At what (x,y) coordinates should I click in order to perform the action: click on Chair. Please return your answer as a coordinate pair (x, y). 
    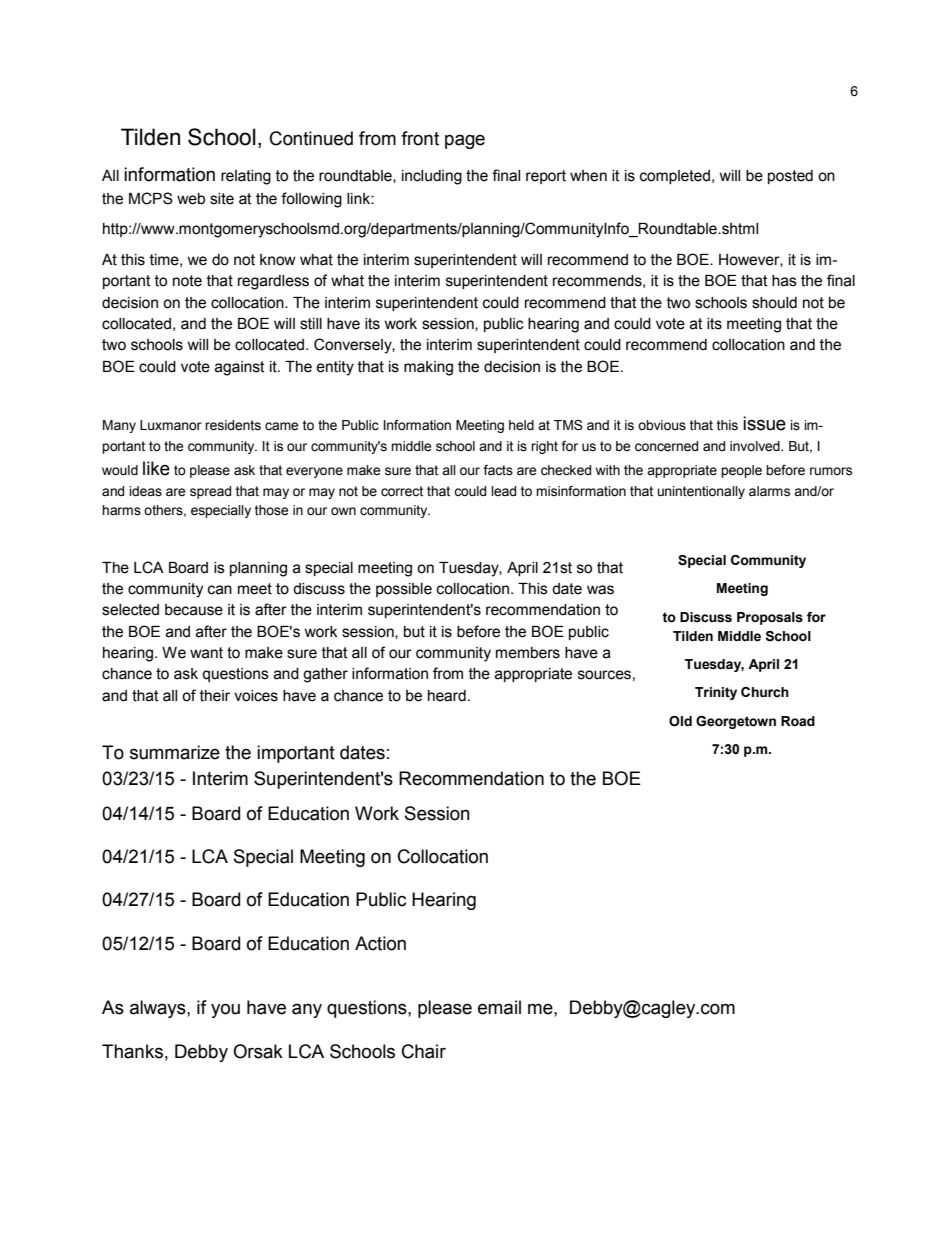
    Looking at the image, I should click on (424, 1051).
